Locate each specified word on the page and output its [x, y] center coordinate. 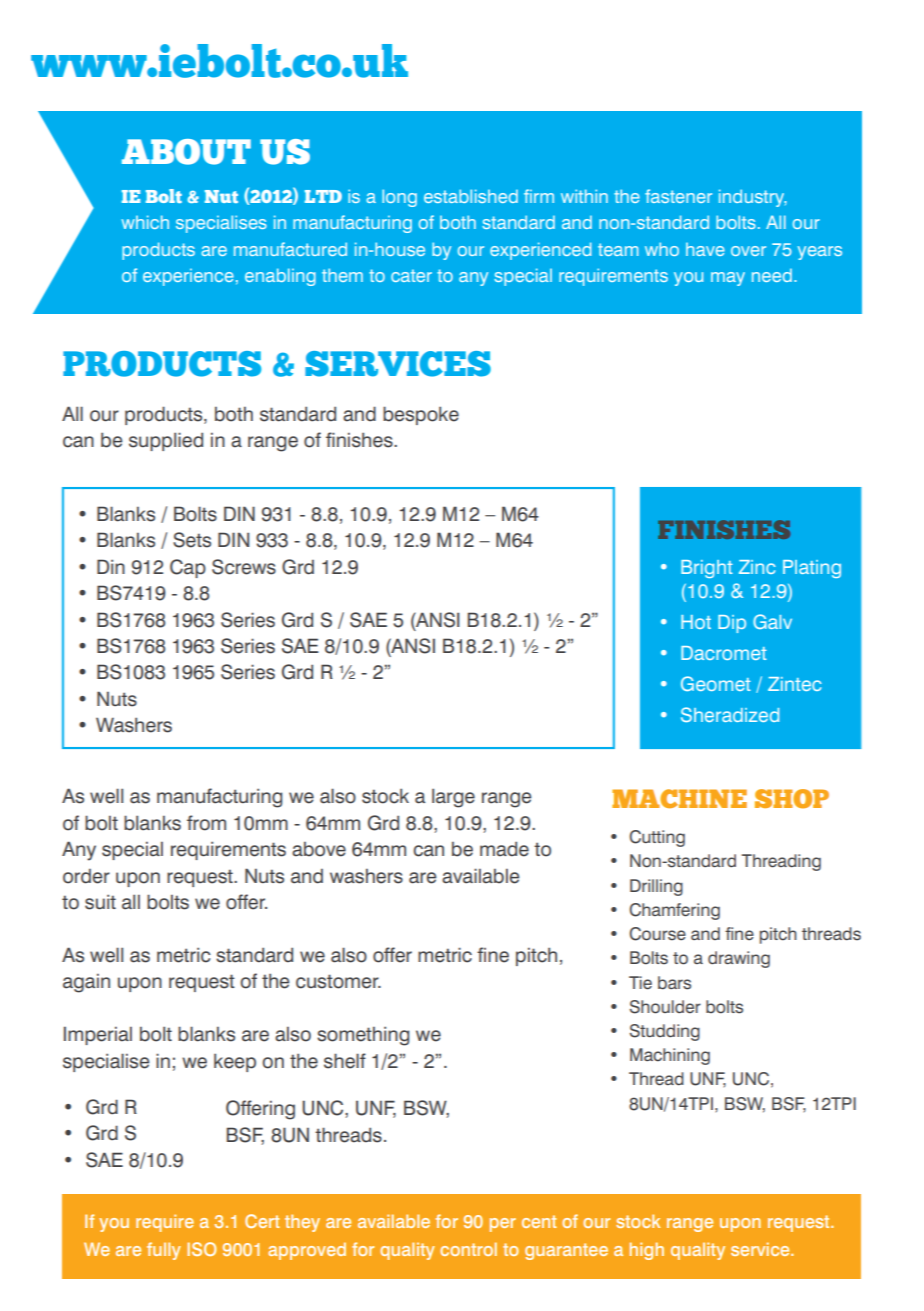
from [206, 823]
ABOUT [186, 152]
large [453, 798]
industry [753, 198]
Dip [732, 624]
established [471, 196]
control [468, 1249]
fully [164, 1251]
